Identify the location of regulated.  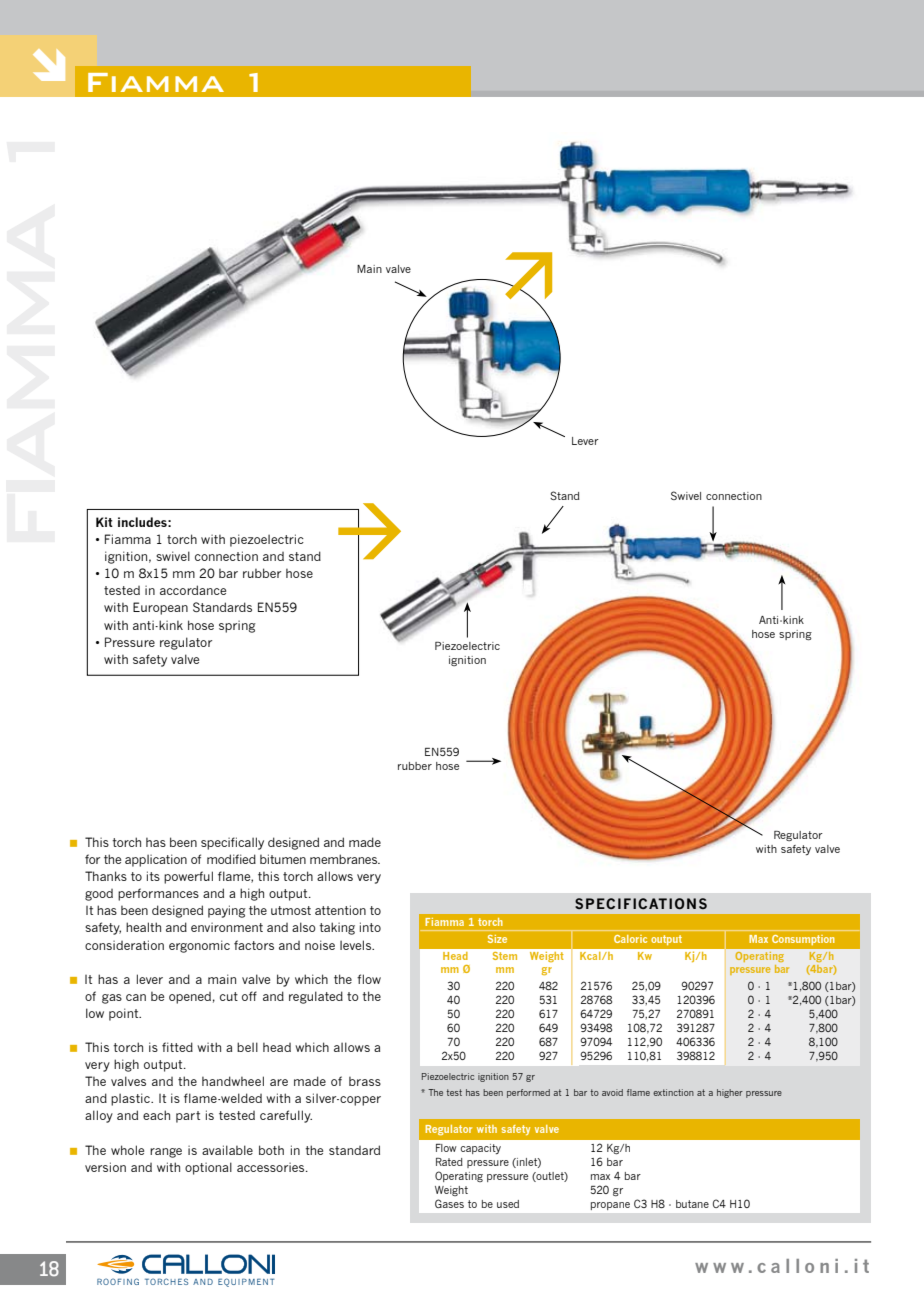
(316, 997).
